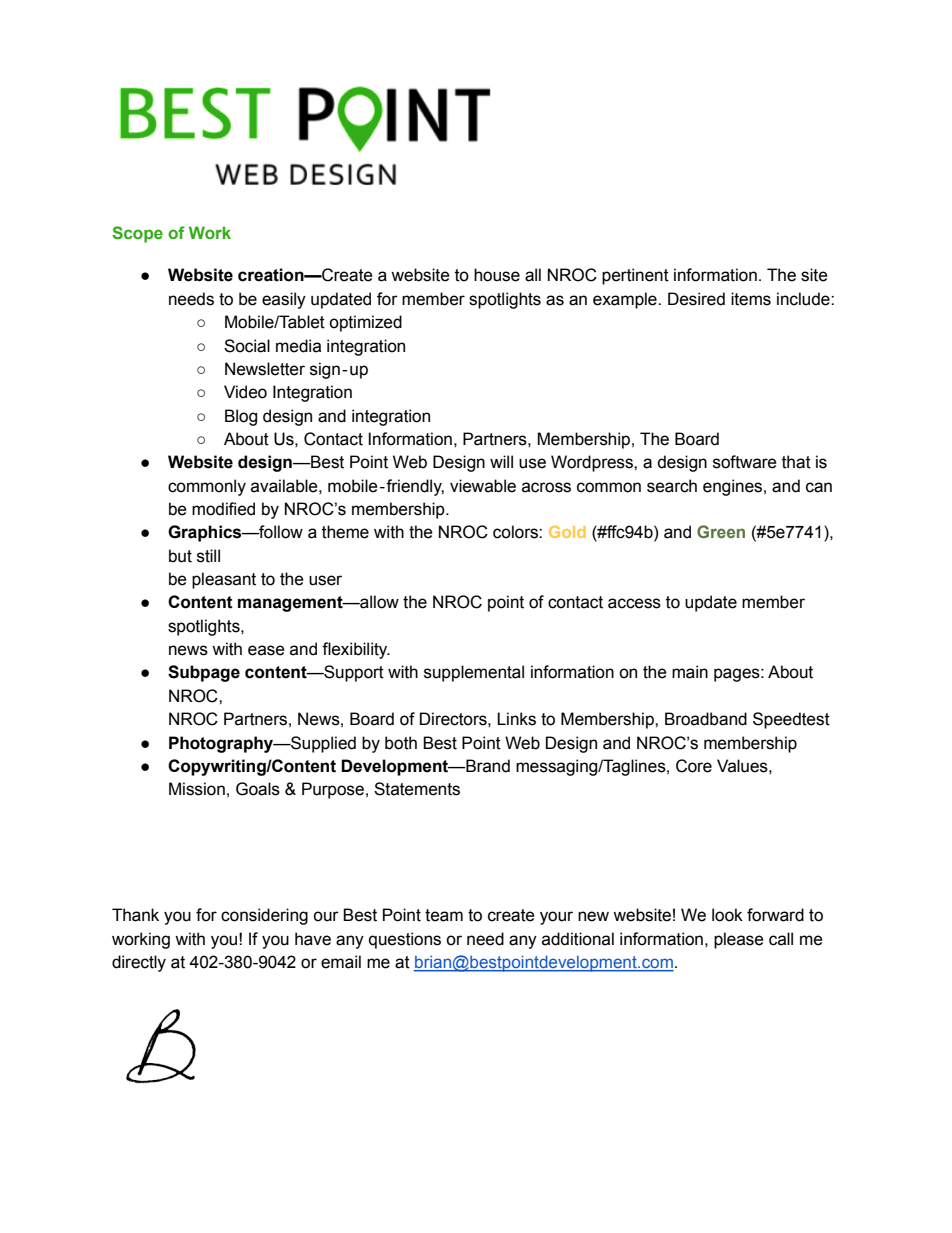 This screenshot has width=952, height=1233. Describe the element at coordinates (751, 299) in the screenshot. I see `items` at that location.
